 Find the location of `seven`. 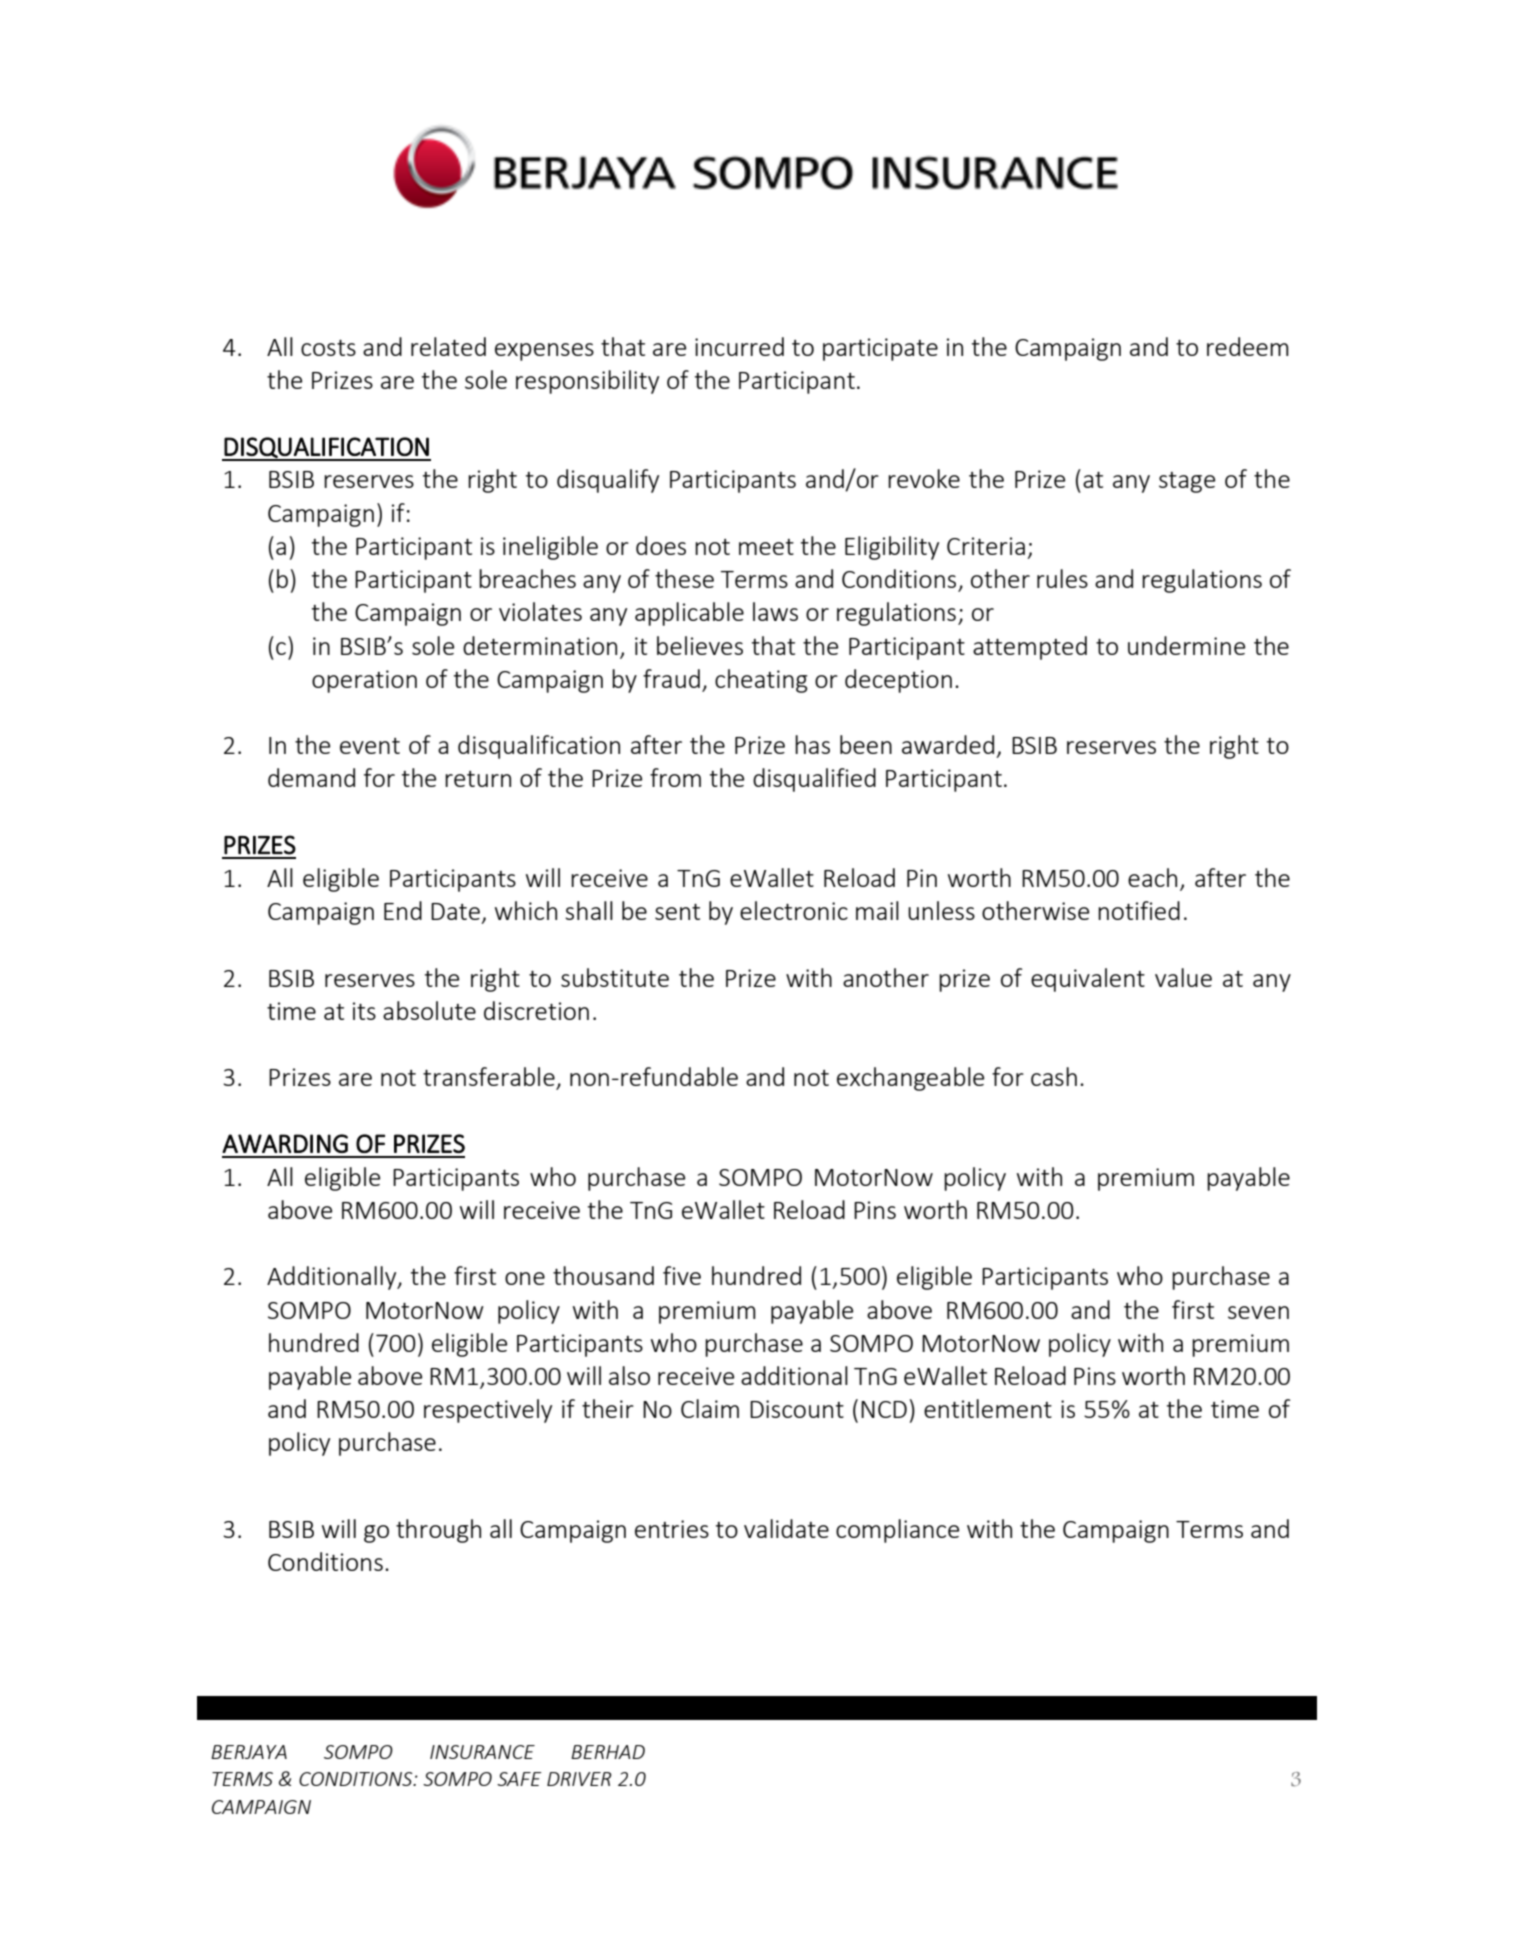

seven is located at coordinates (1258, 1312).
